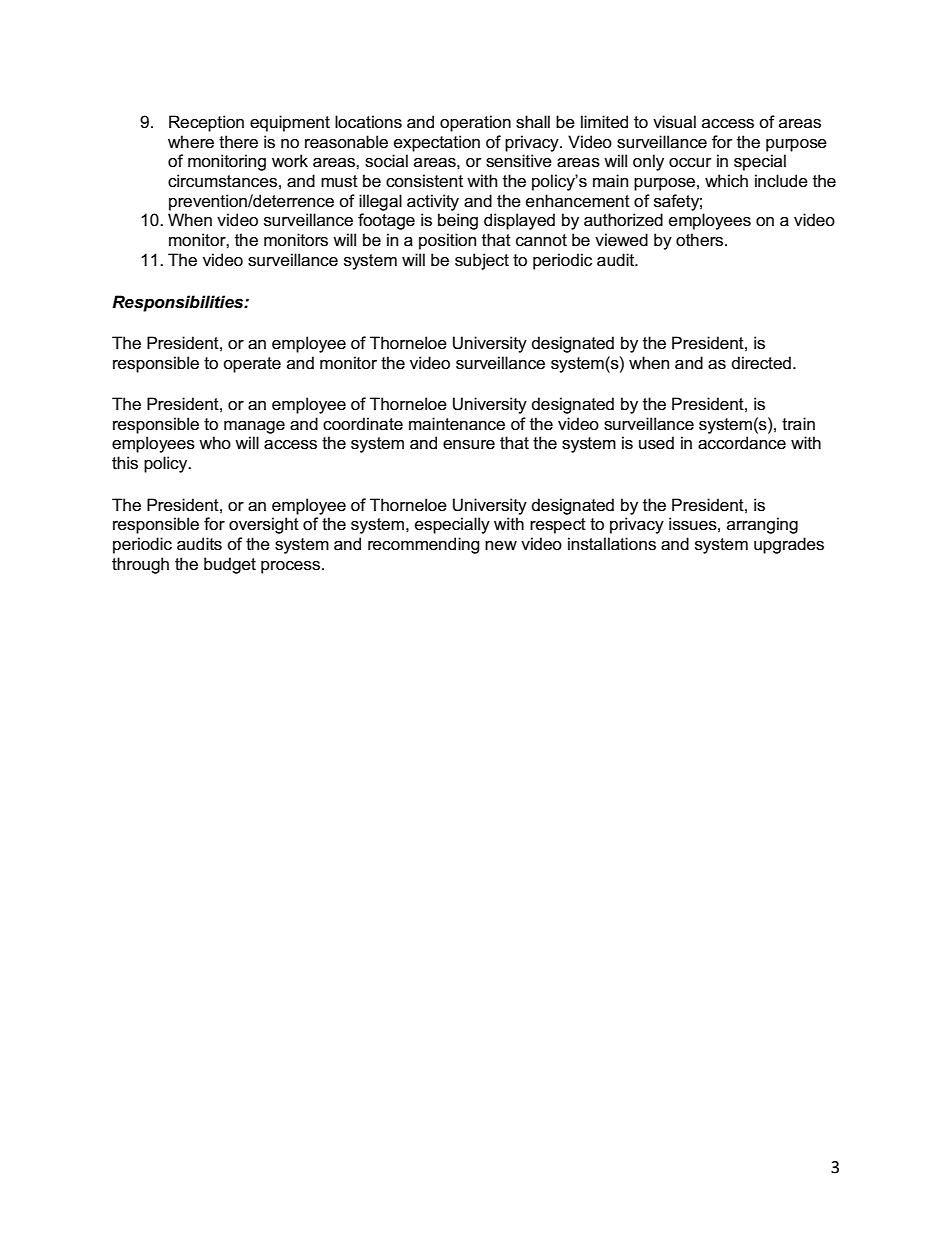  What do you see at coordinates (674, 122) in the image?
I see `visual` at bounding box center [674, 122].
